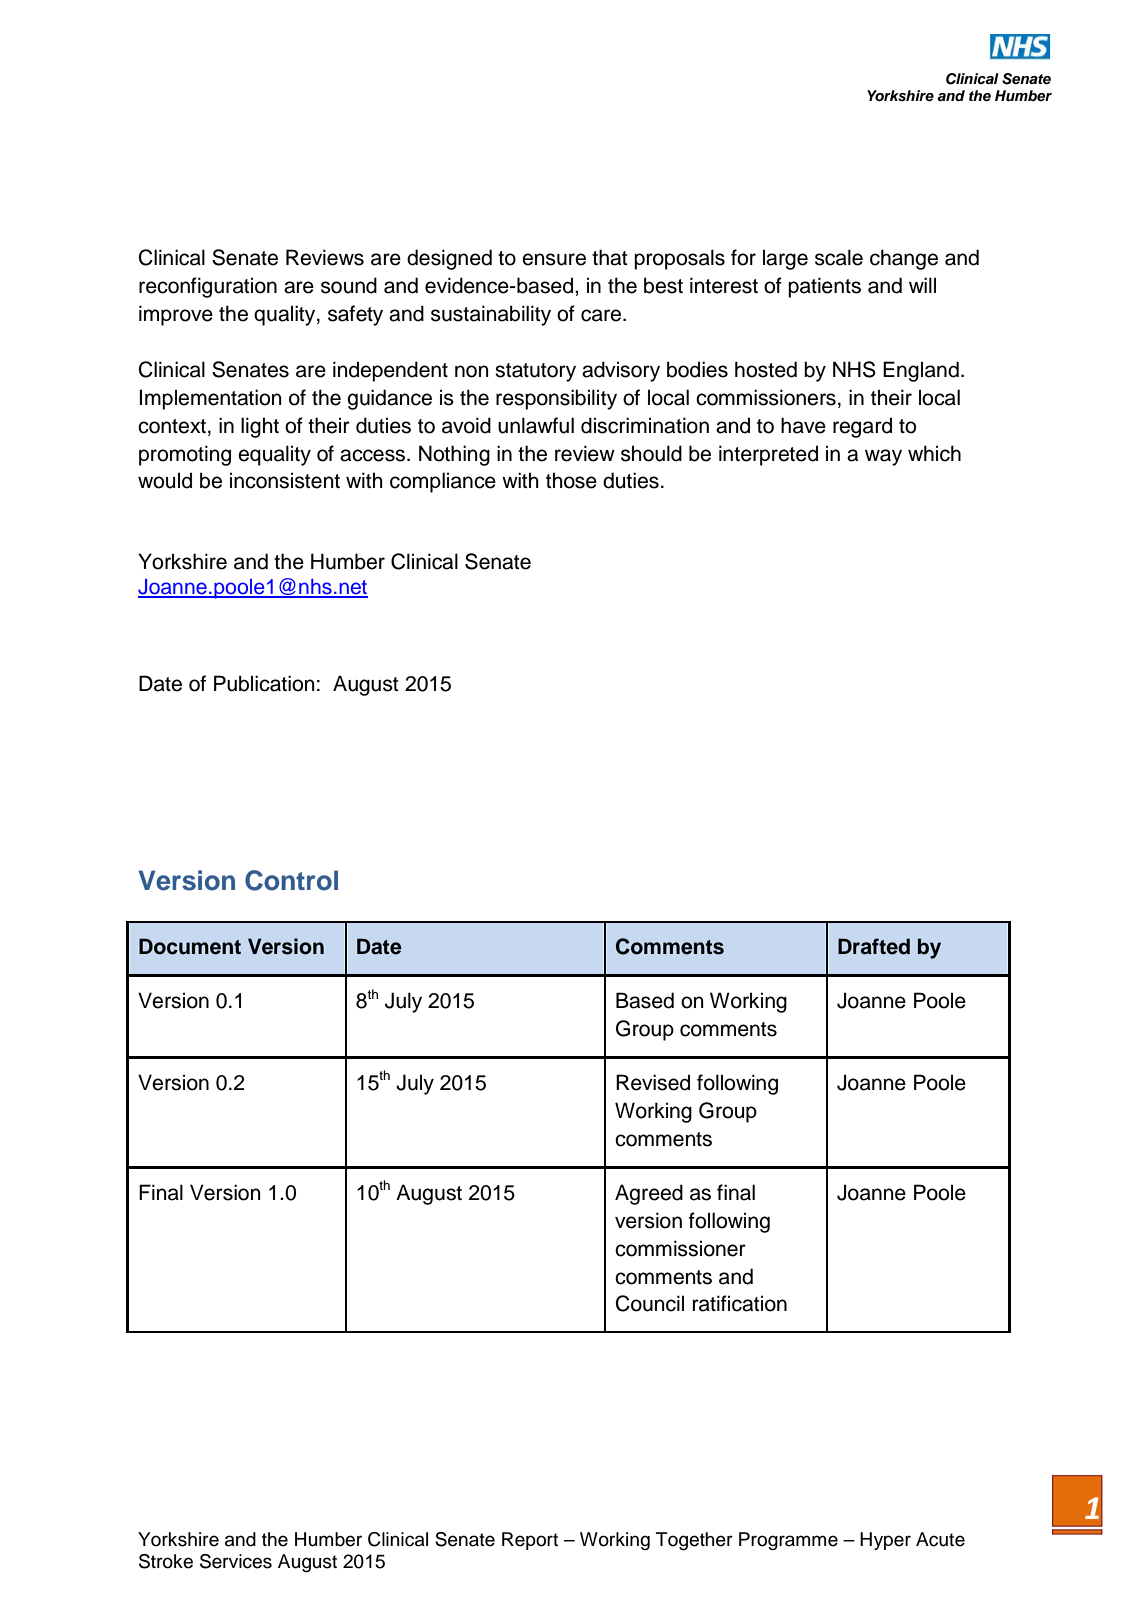 This page has height=1616, width=1143. What do you see at coordinates (824, 287) in the page?
I see `patients` at bounding box center [824, 287].
